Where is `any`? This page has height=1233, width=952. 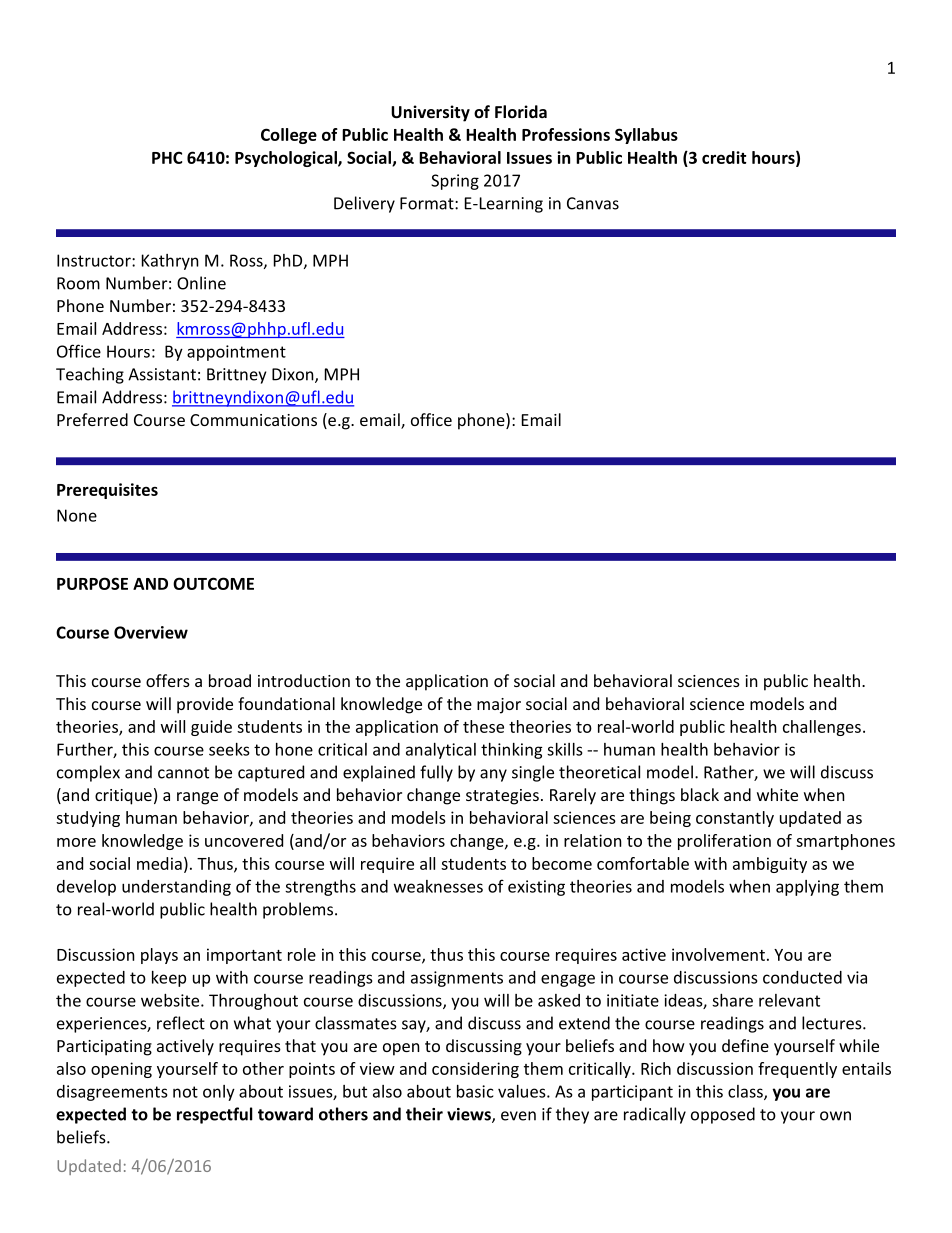
any is located at coordinates (493, 775).
